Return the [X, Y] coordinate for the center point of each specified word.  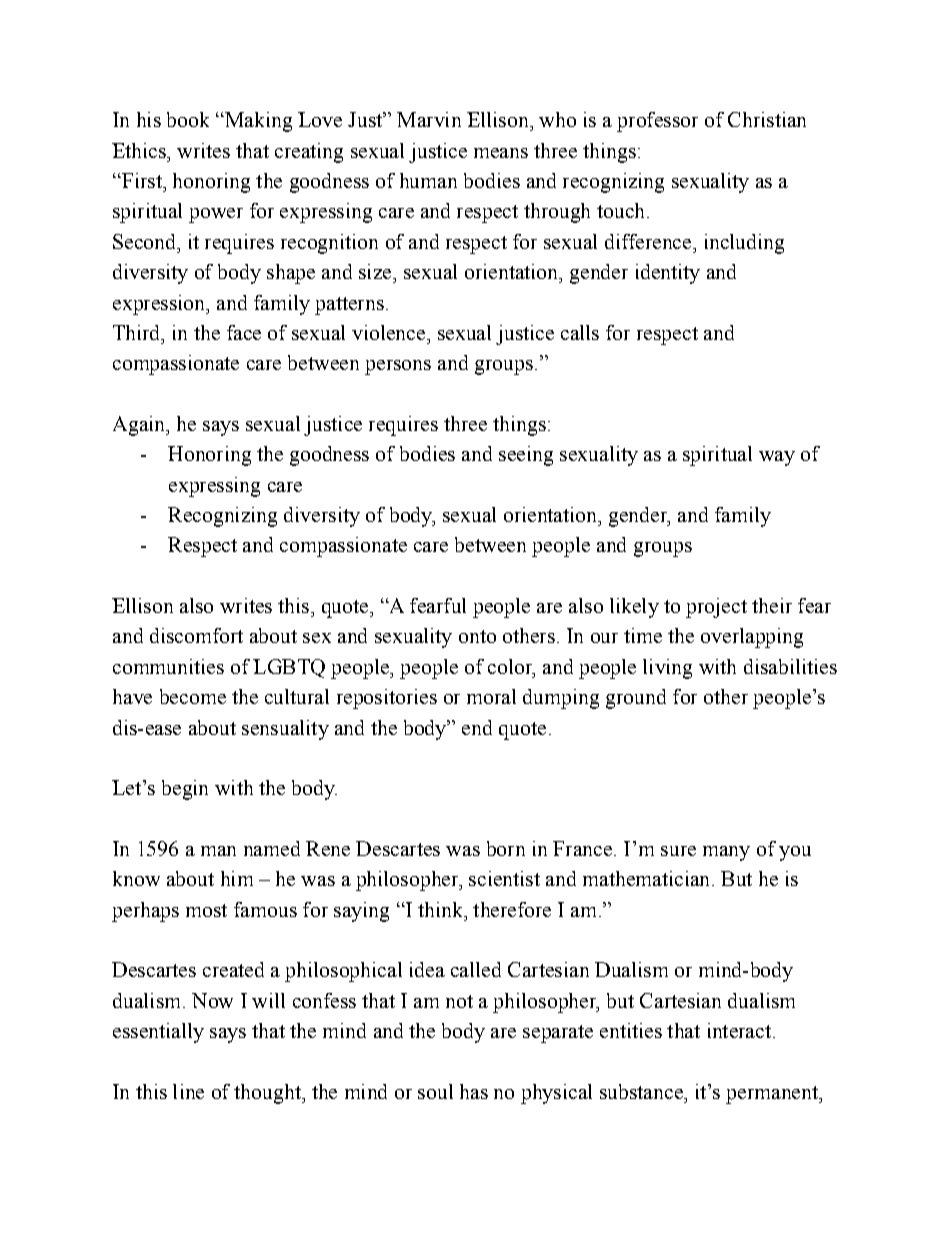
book [188, 119]
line [188, 1091]
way [777, 458]
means [501, 153]
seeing [526, 456]
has [474, 1091]
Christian [767, 119]
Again [140, 426]
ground [636, 699]
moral [491, 696]
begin [185, 790]
